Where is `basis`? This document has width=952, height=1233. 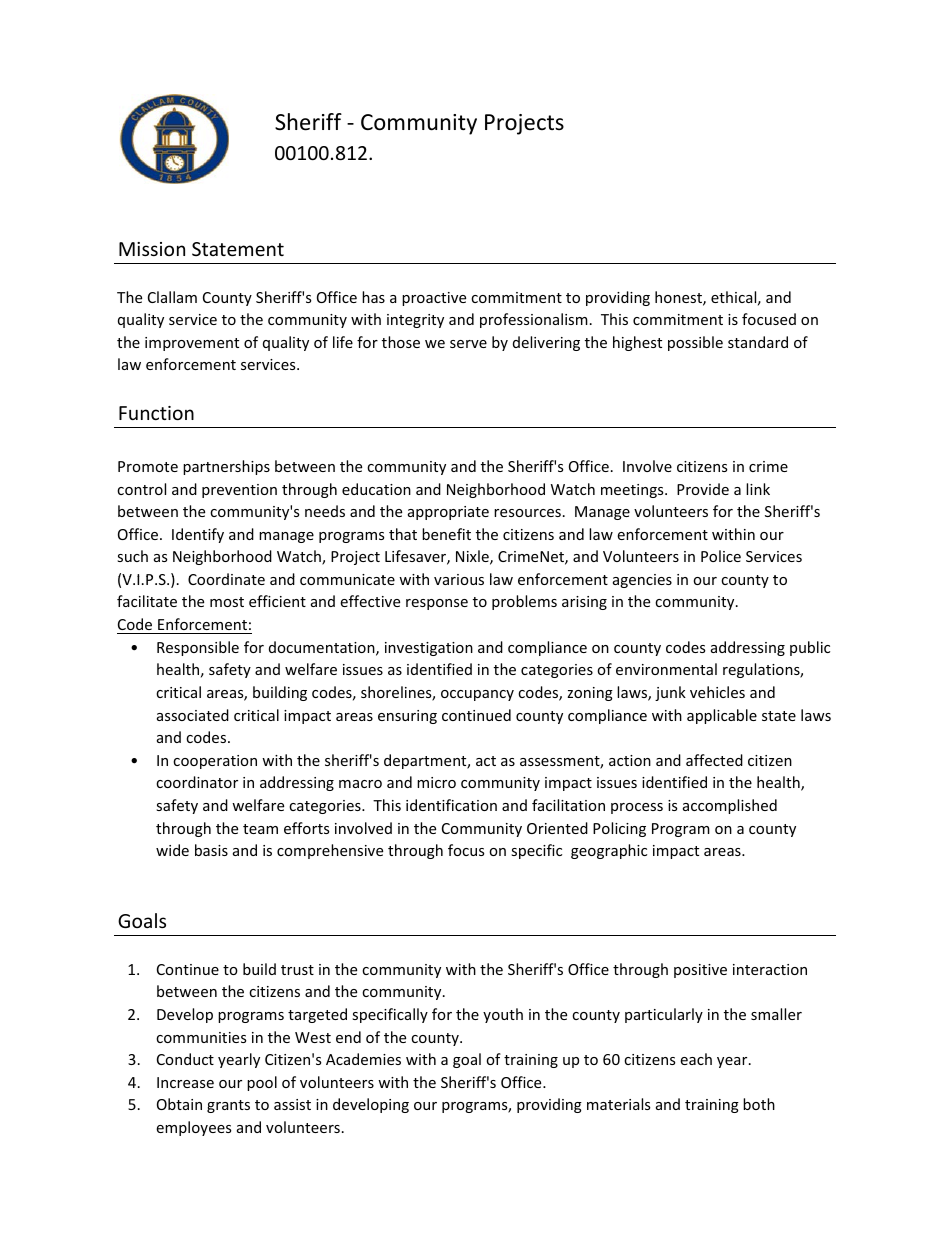
basis is located at coordinates (211, 850).
